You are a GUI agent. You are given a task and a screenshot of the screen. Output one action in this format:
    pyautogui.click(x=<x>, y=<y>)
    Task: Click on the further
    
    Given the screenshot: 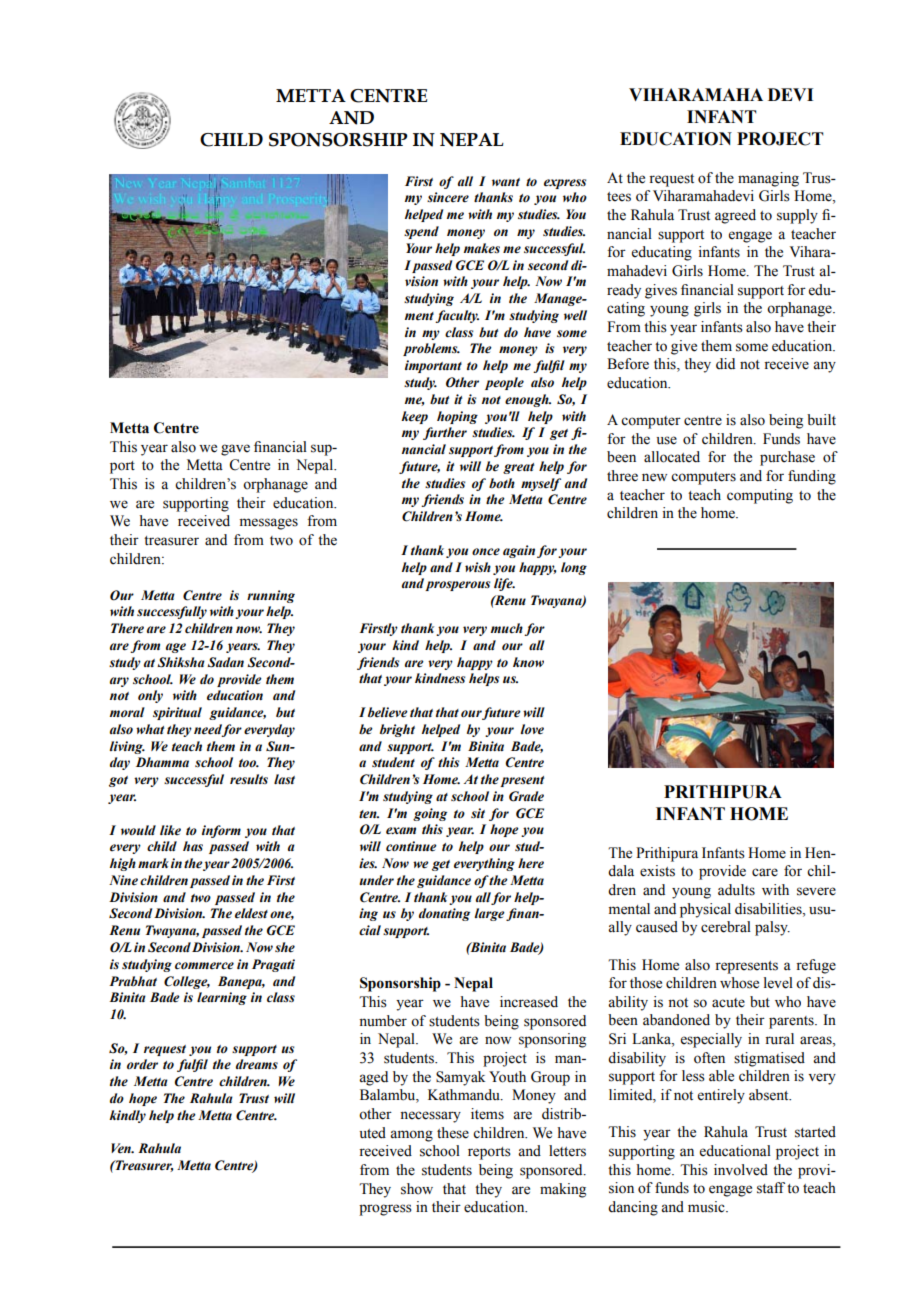 What is the action you would take?
    pyautogui.click(x=445, y=433)
